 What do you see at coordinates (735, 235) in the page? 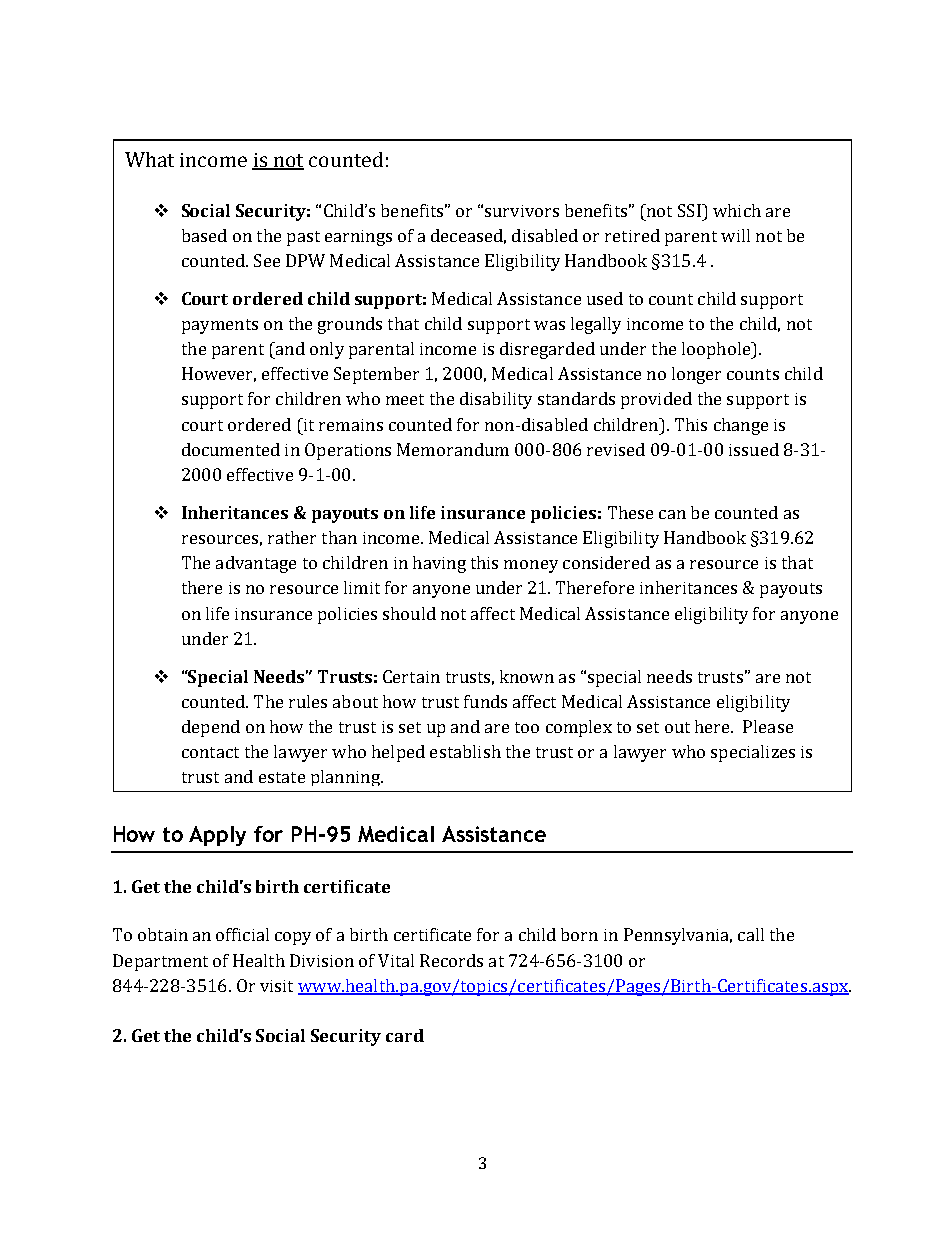
I see `will` at bounding box center [735, 235].
